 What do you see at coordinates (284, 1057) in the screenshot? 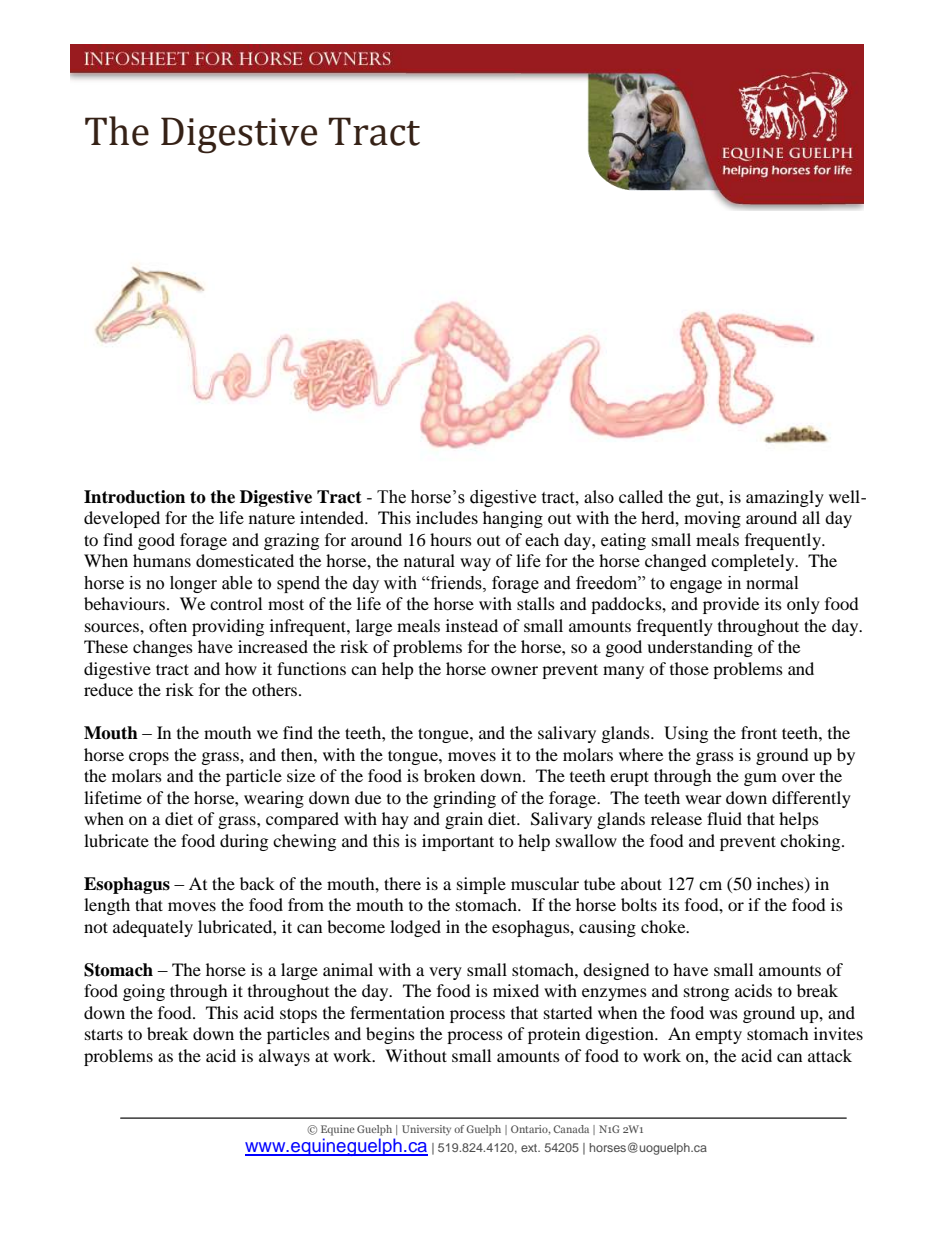
I see `always` at bounding box center [284, 1057].
